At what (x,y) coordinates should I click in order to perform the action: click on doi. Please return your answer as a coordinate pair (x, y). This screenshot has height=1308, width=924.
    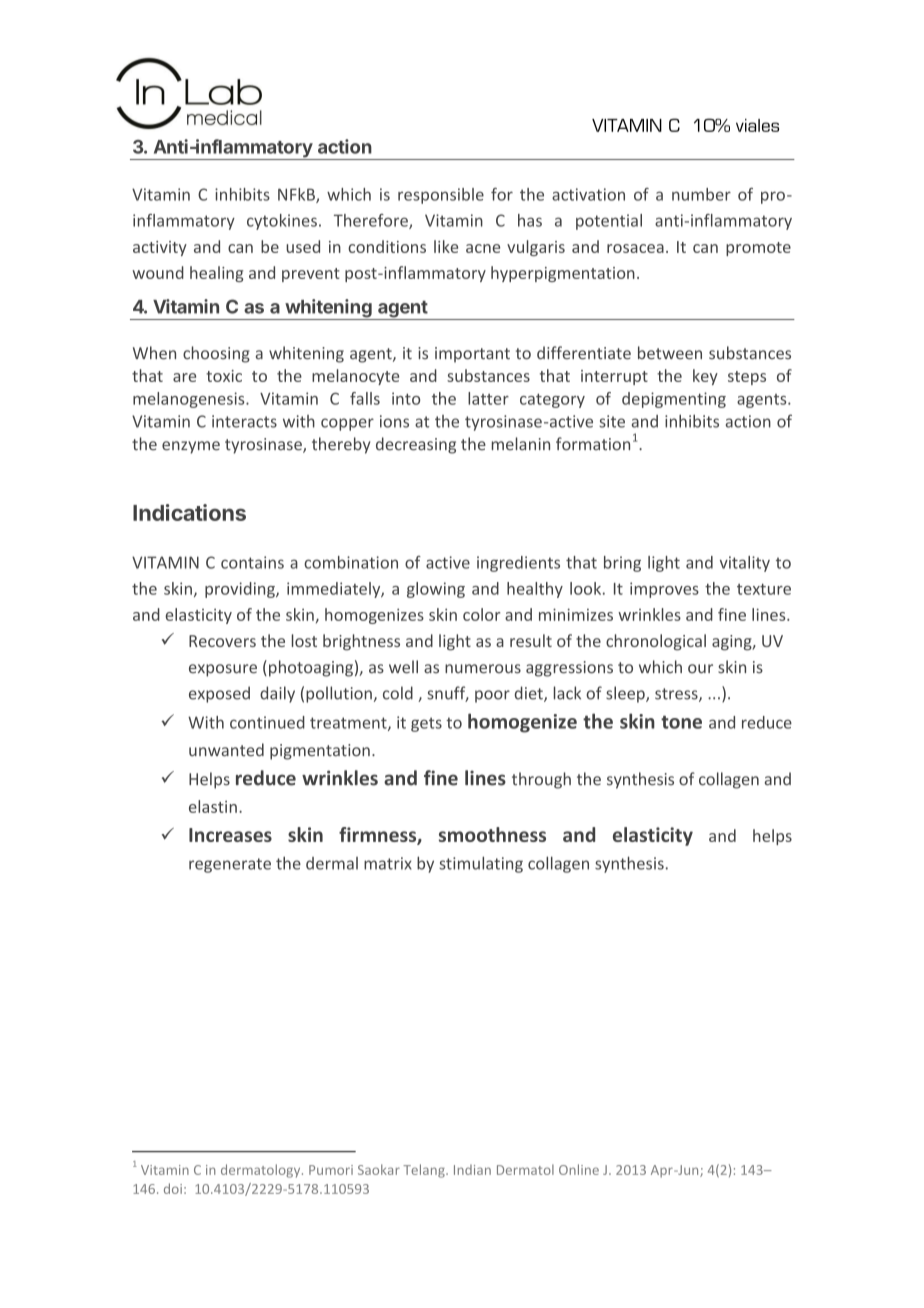
    Looking at the image, I should click on (173, 1188).
